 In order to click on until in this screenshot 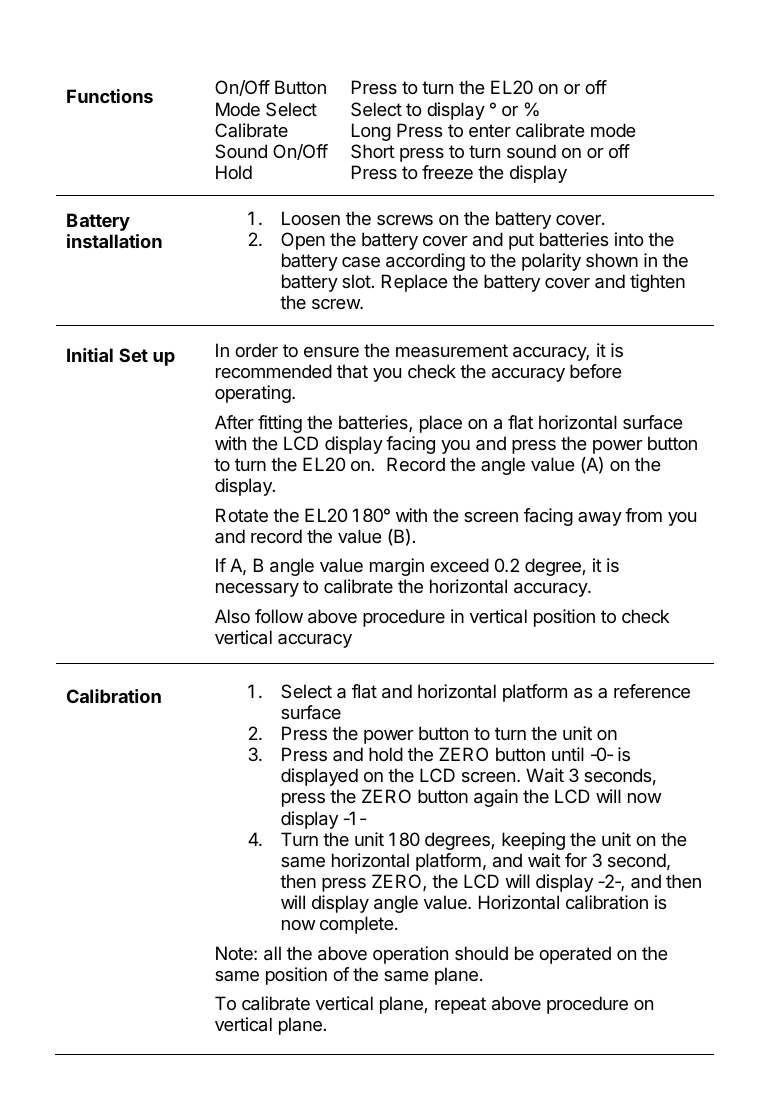, I will do `click(568, 754)`.
